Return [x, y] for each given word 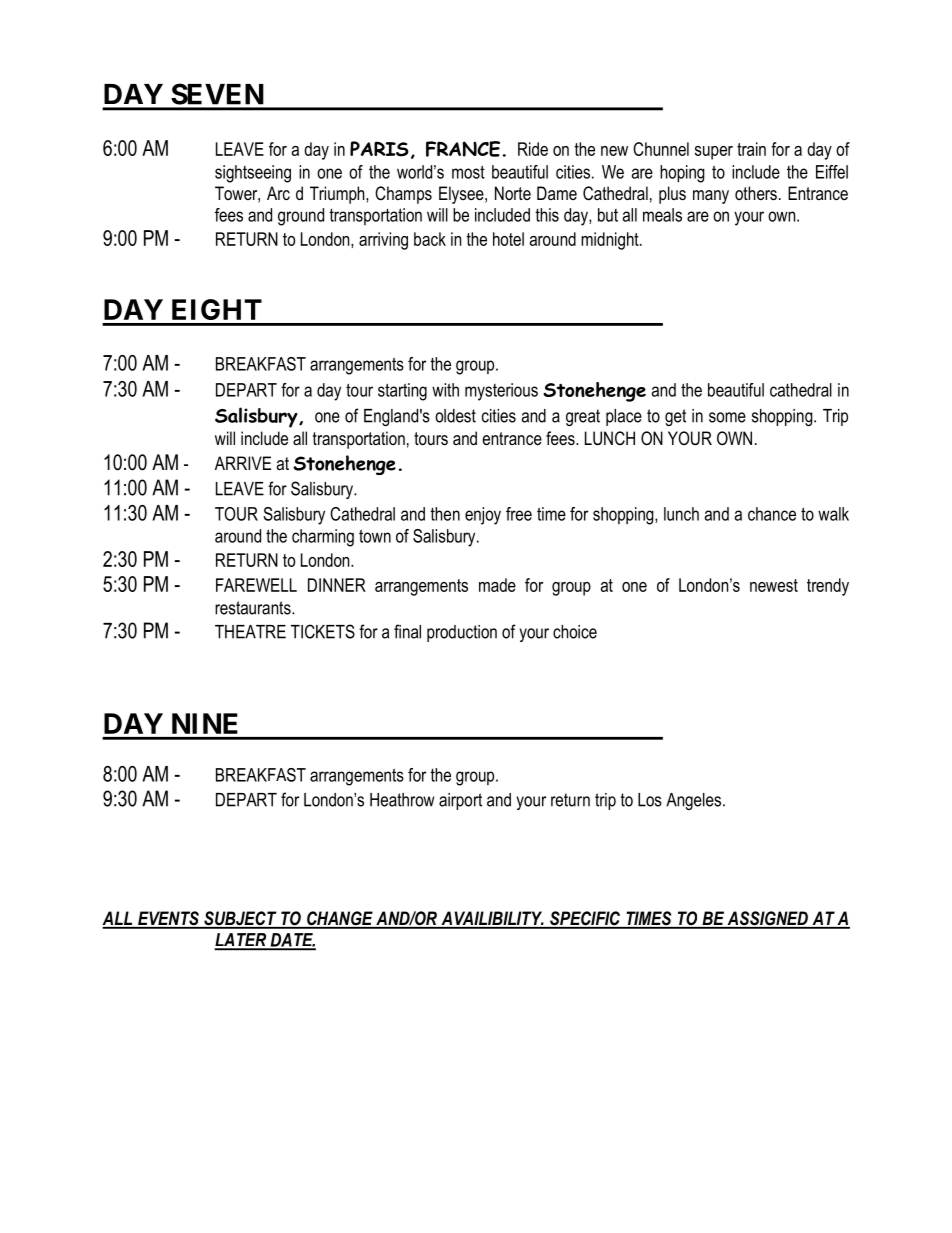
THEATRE [250, 632]
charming [323, 538]
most [468, 172]
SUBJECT [240, 919]
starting [402, 392]
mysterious [501, 392]
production [462, 633]
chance [772, 514]
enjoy [483, 516]
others [756, 193]
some [727, 417]
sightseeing [253, 174]
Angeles [695, 801]
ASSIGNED [767, 919]
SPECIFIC [585, 919]
